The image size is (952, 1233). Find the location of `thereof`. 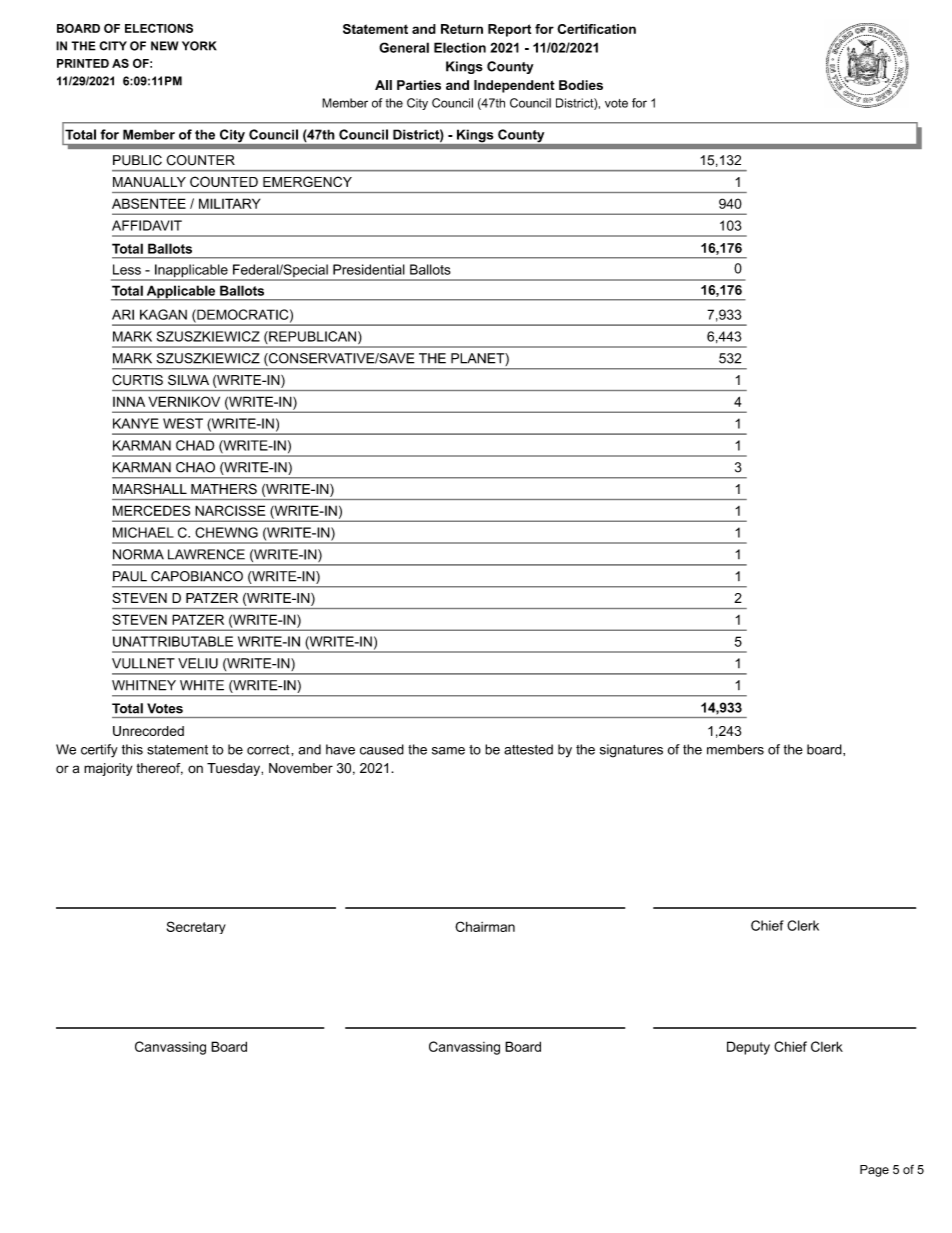

thereof is located at coordinates (160, 769).
